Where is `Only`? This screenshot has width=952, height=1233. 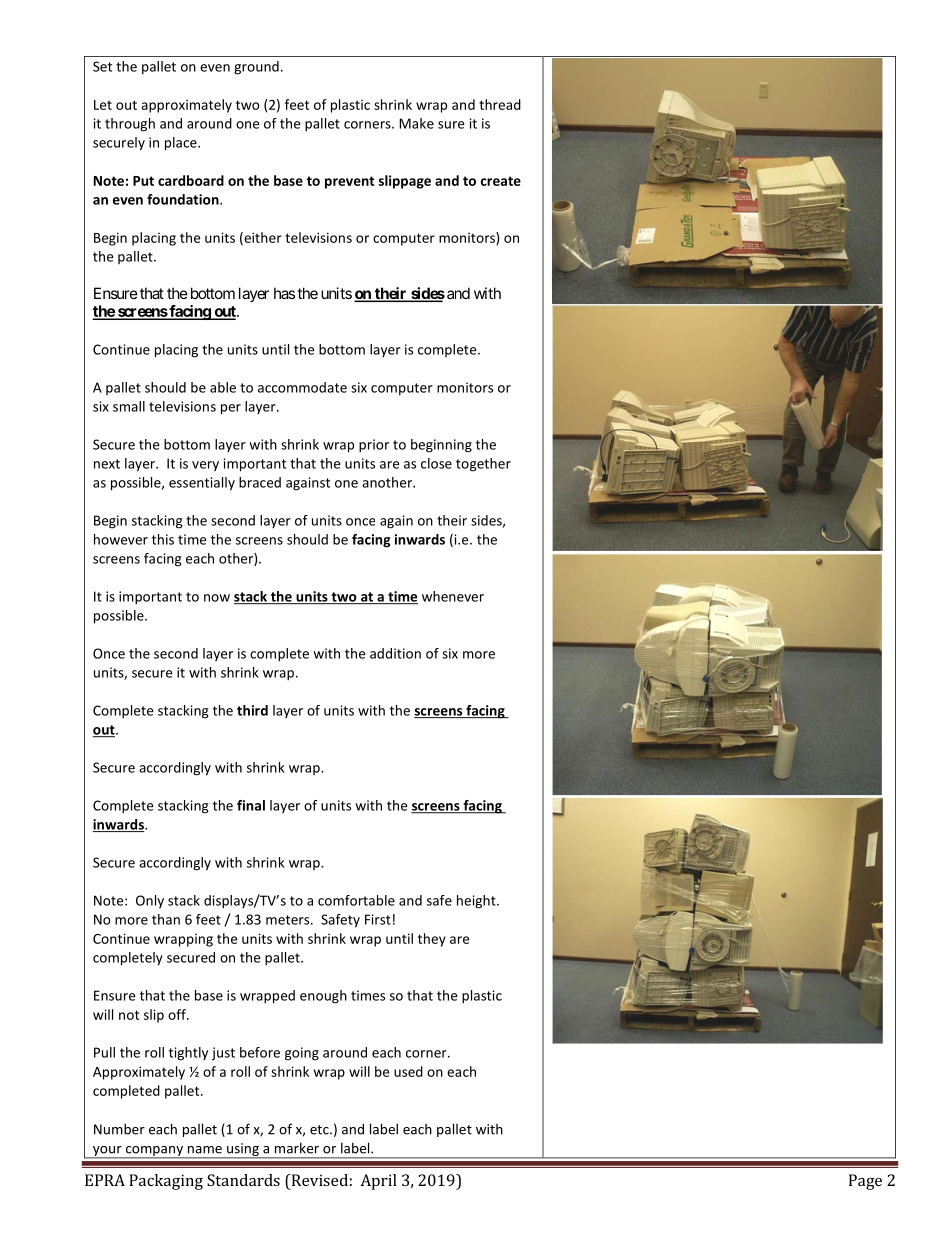
Only is located at coordinates (150, 901).
